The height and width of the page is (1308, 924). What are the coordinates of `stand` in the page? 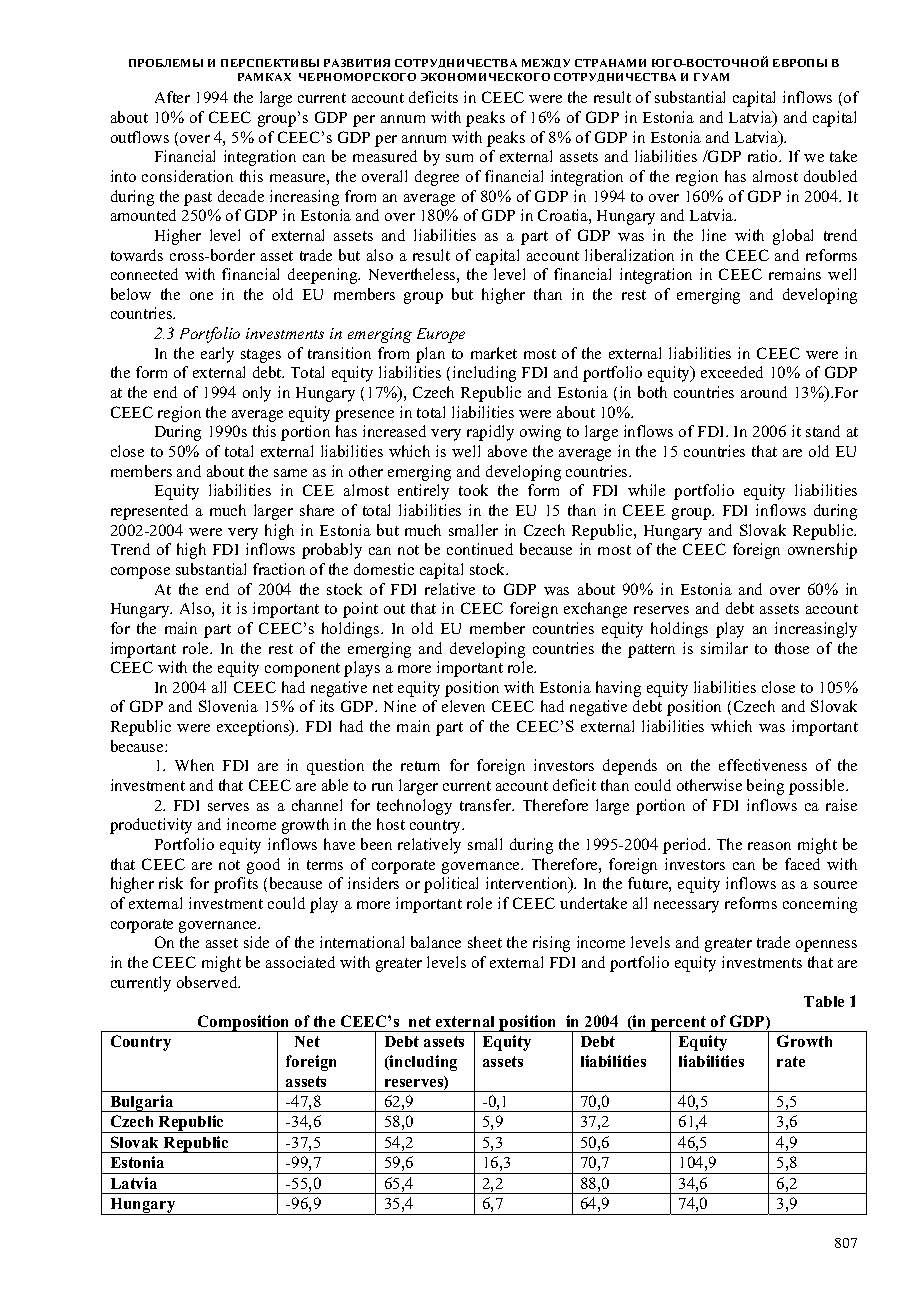 It's located at (823, 431).
